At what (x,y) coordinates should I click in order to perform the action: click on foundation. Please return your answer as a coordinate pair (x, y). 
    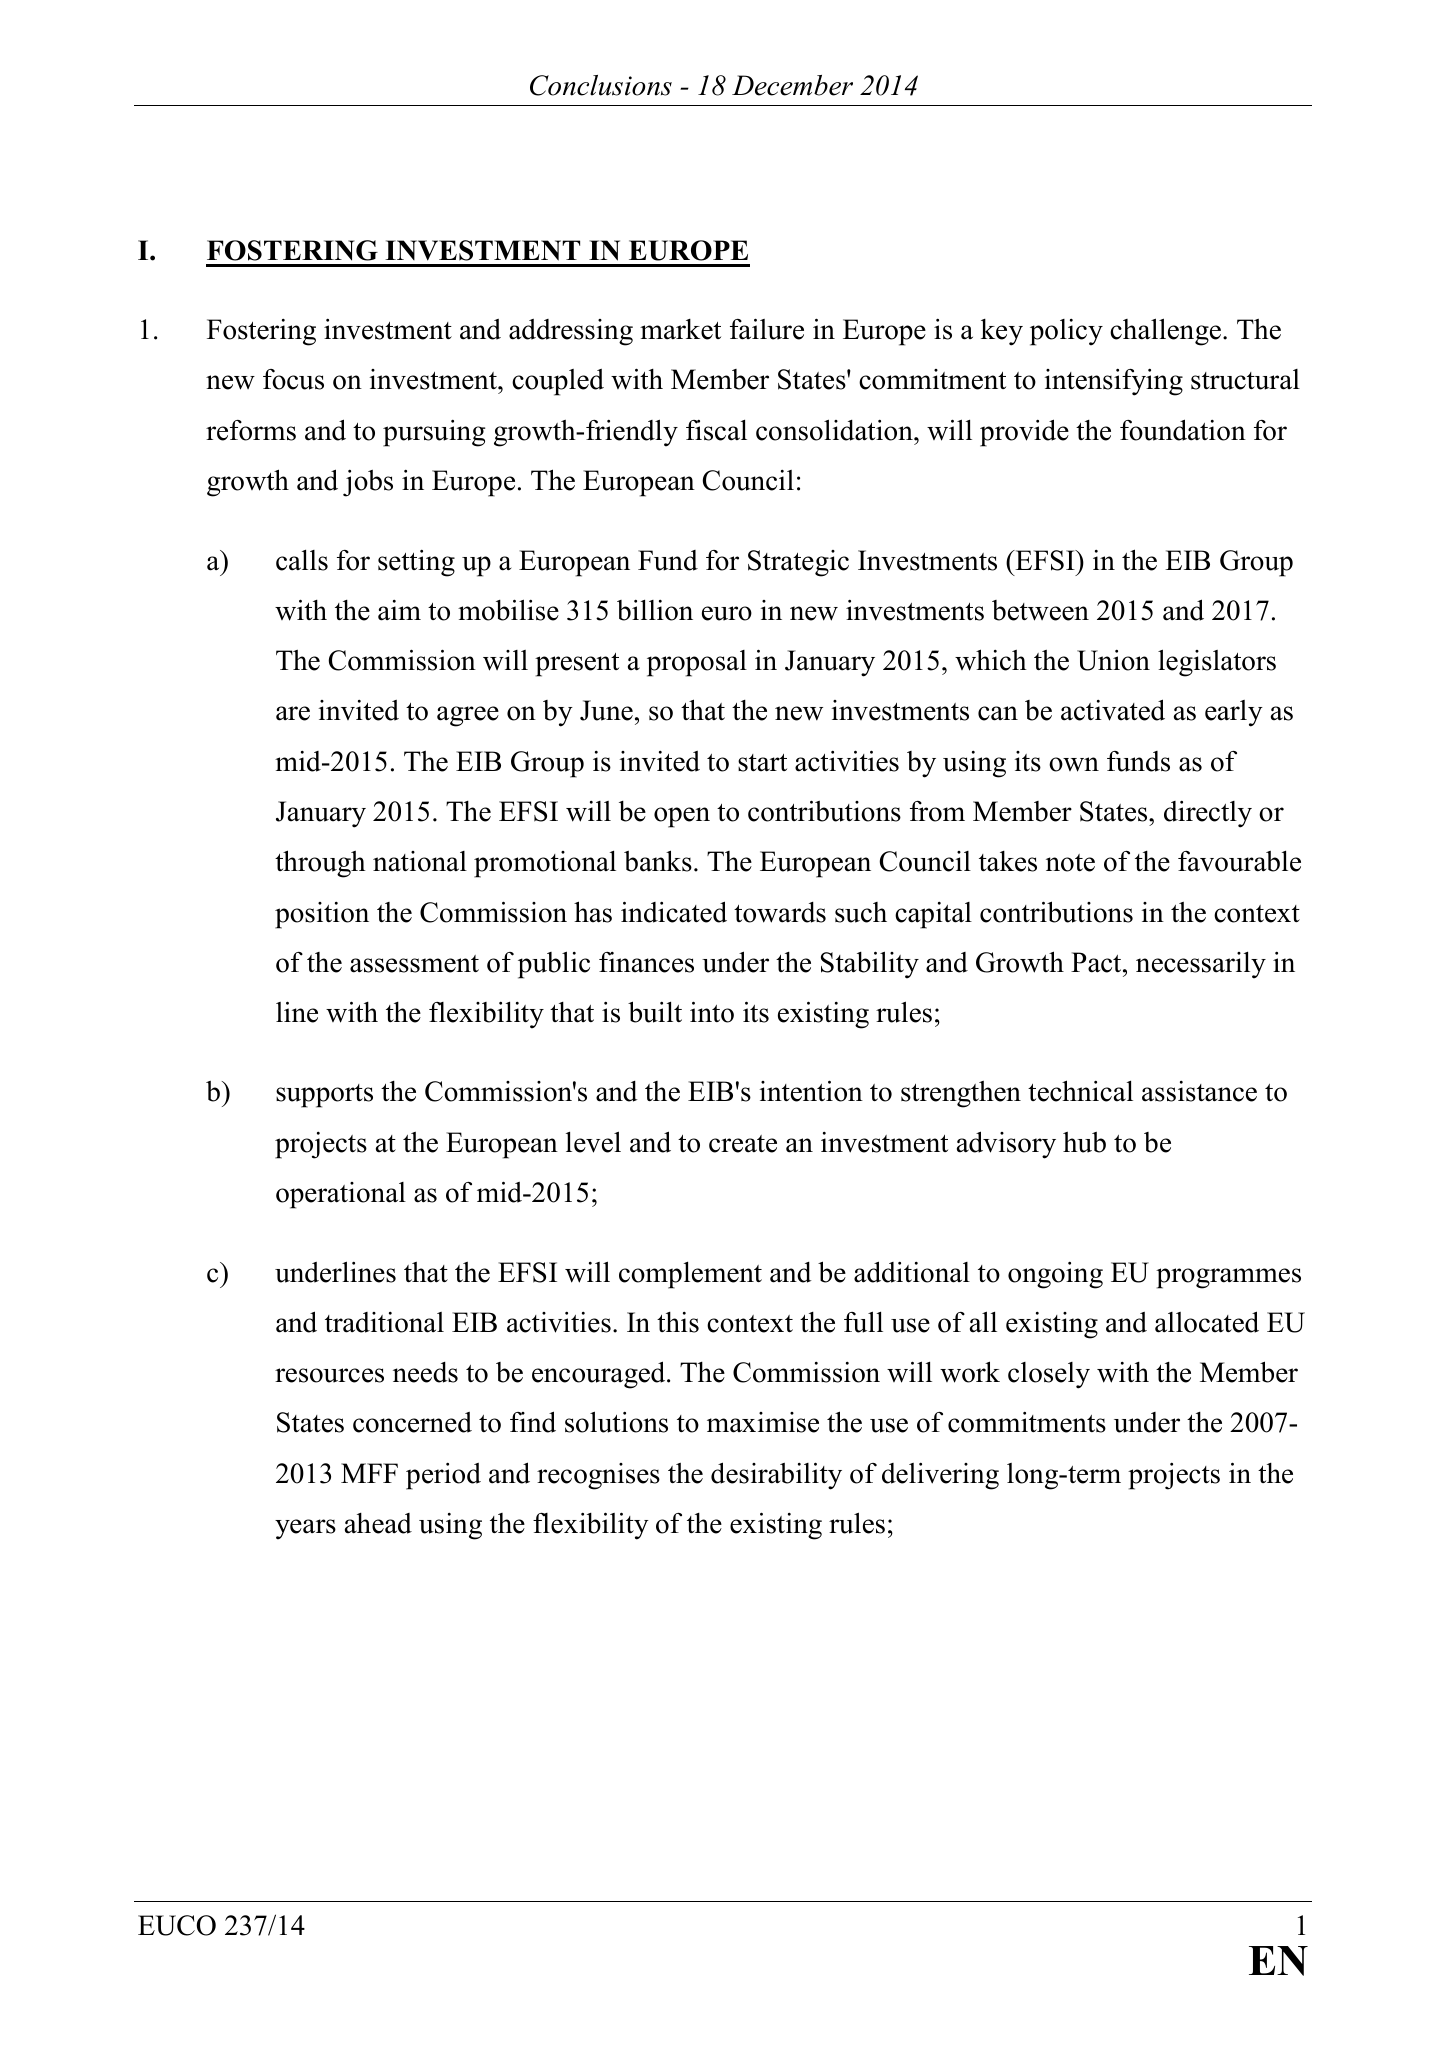
    Looking at the image, I should click on (1183, 430).
